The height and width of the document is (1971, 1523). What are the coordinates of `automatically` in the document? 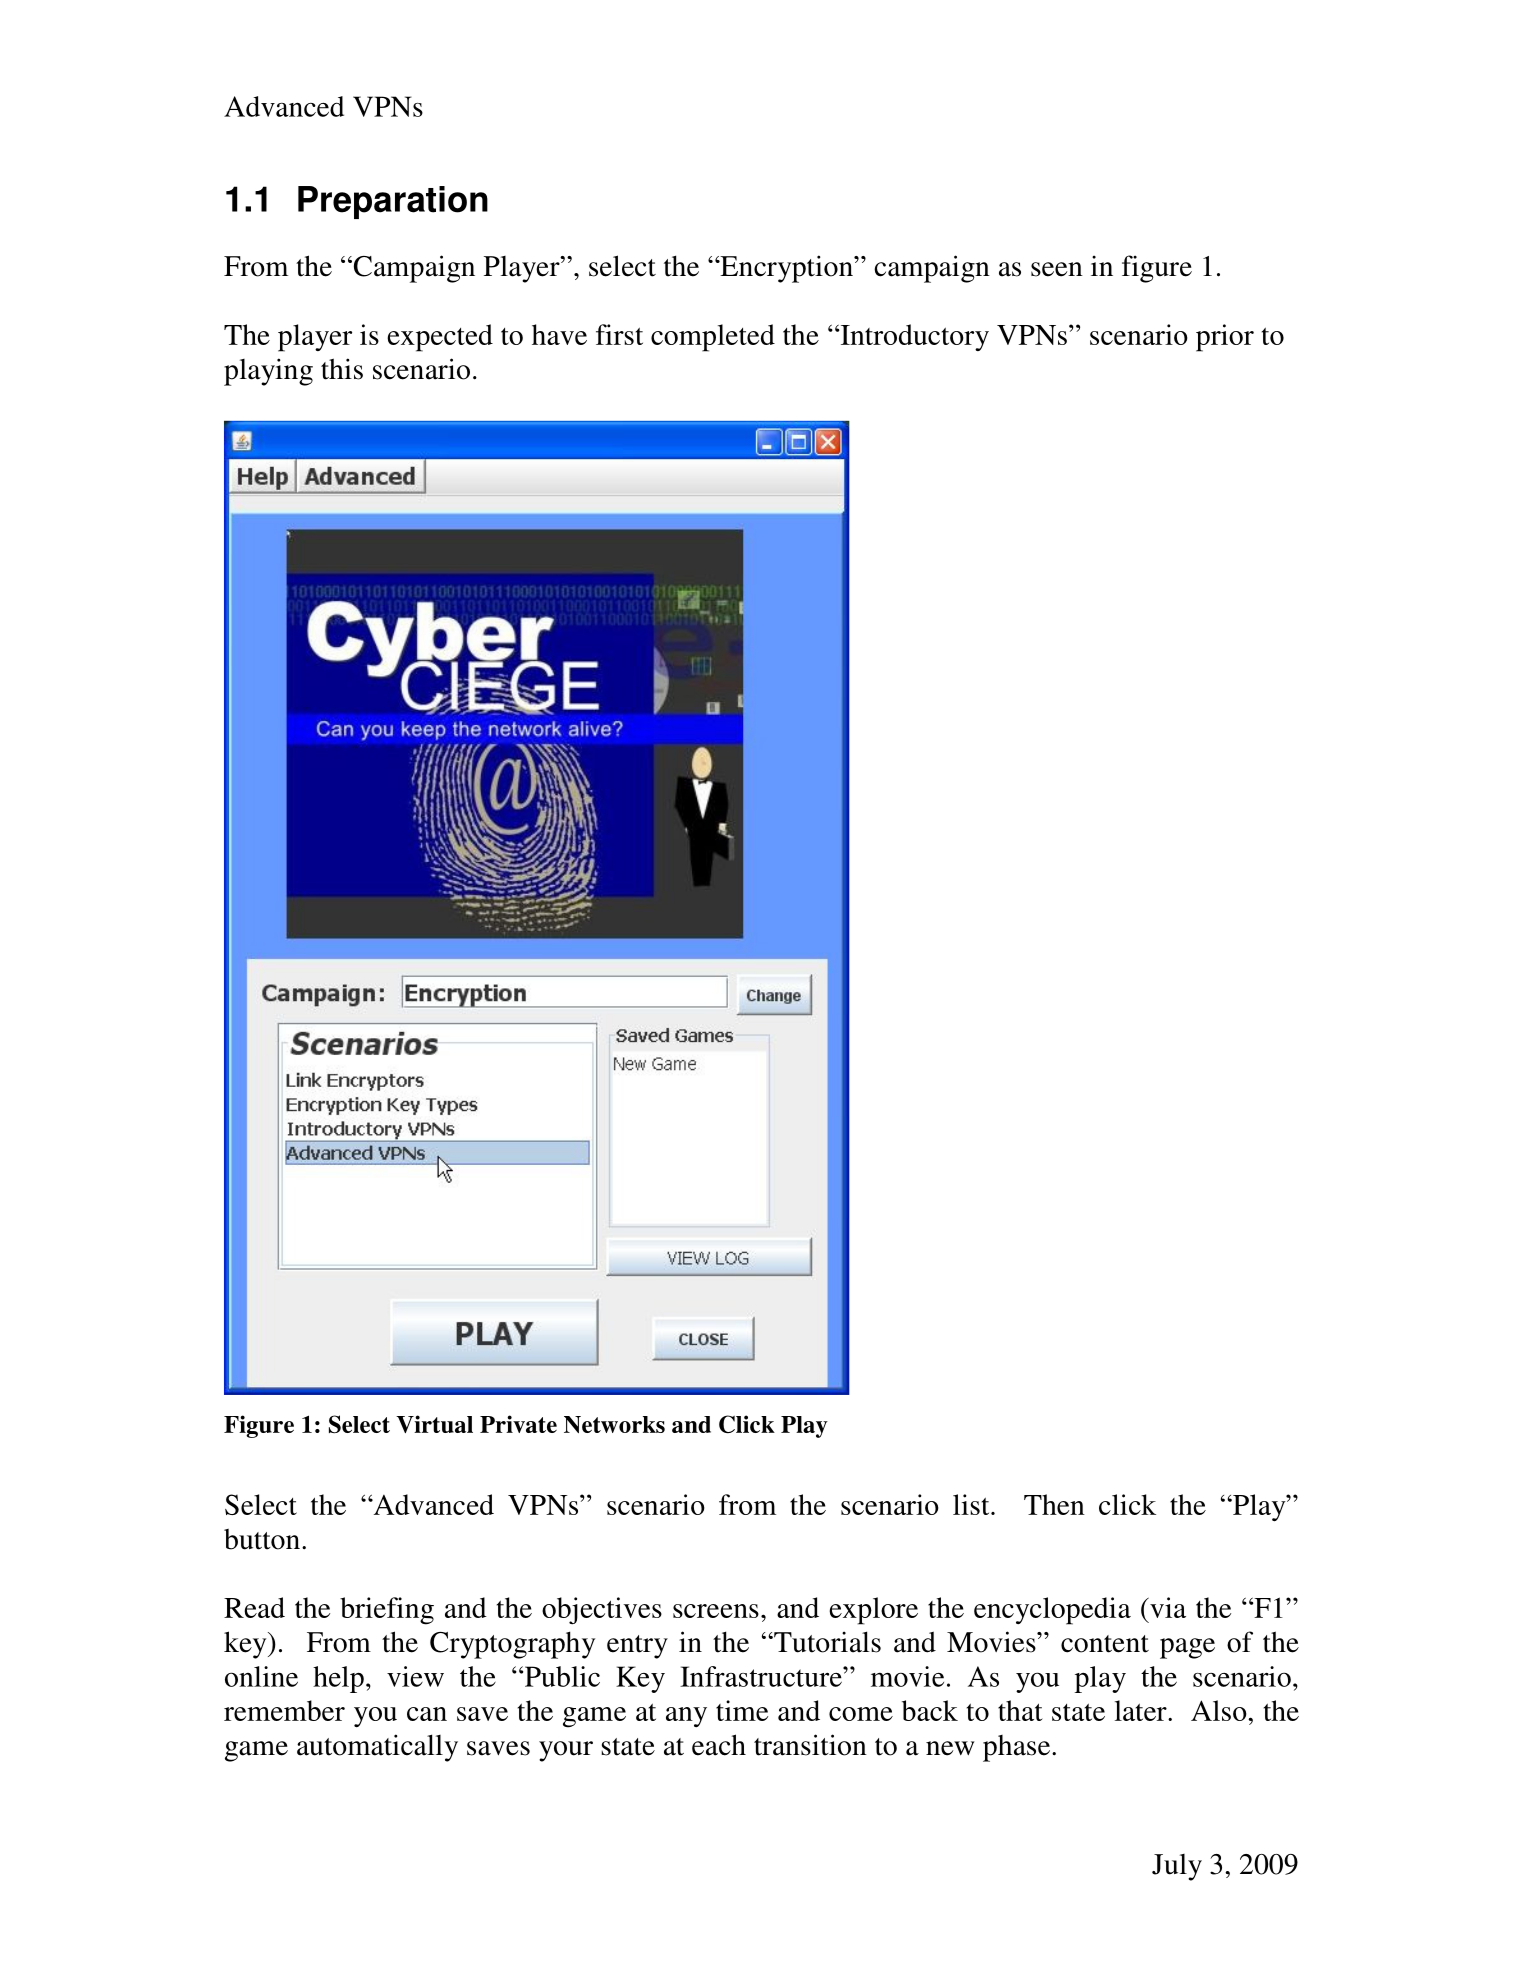 It's located at (377, 1748).
